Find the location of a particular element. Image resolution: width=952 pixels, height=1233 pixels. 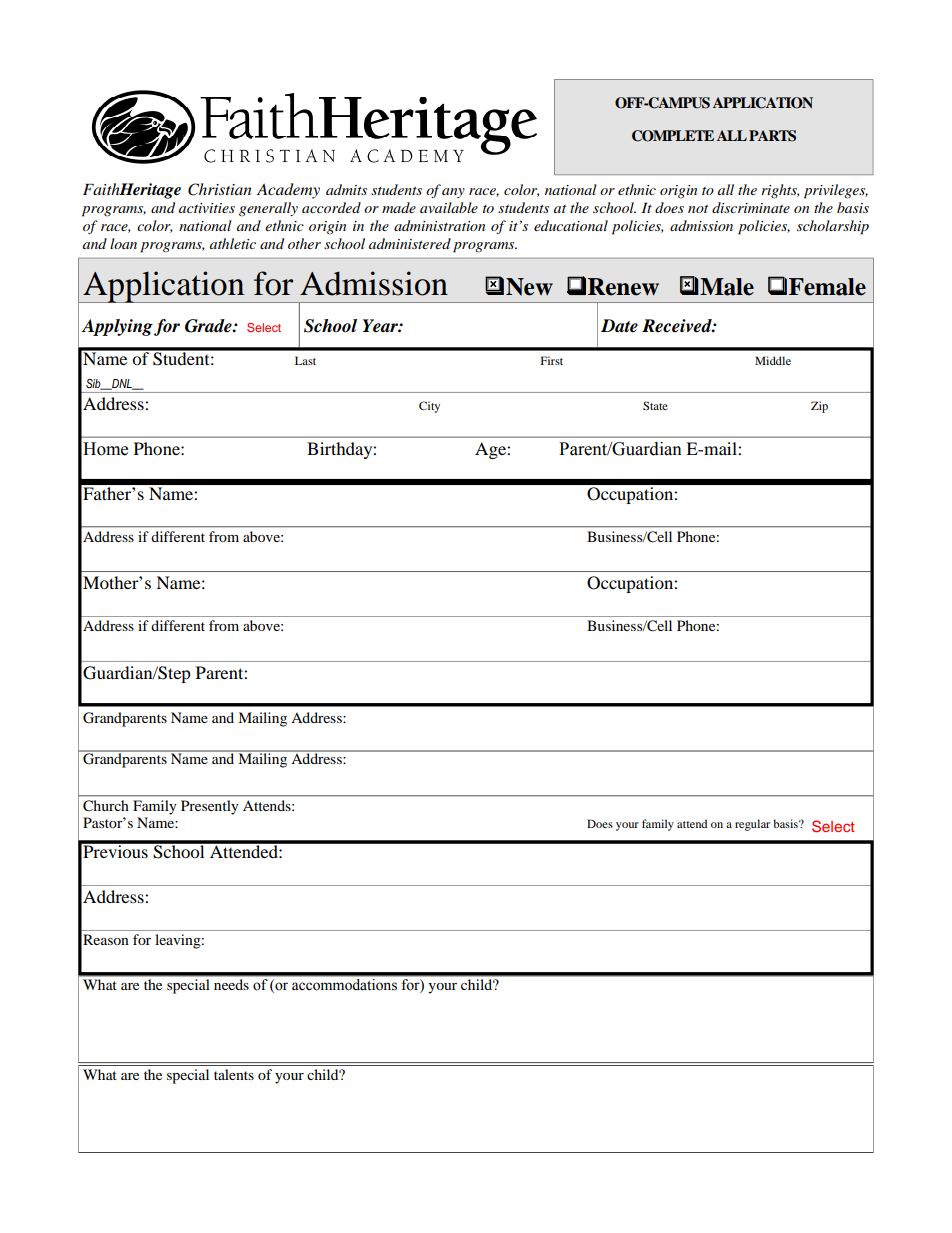

First is located at coordinates (552, 360).
